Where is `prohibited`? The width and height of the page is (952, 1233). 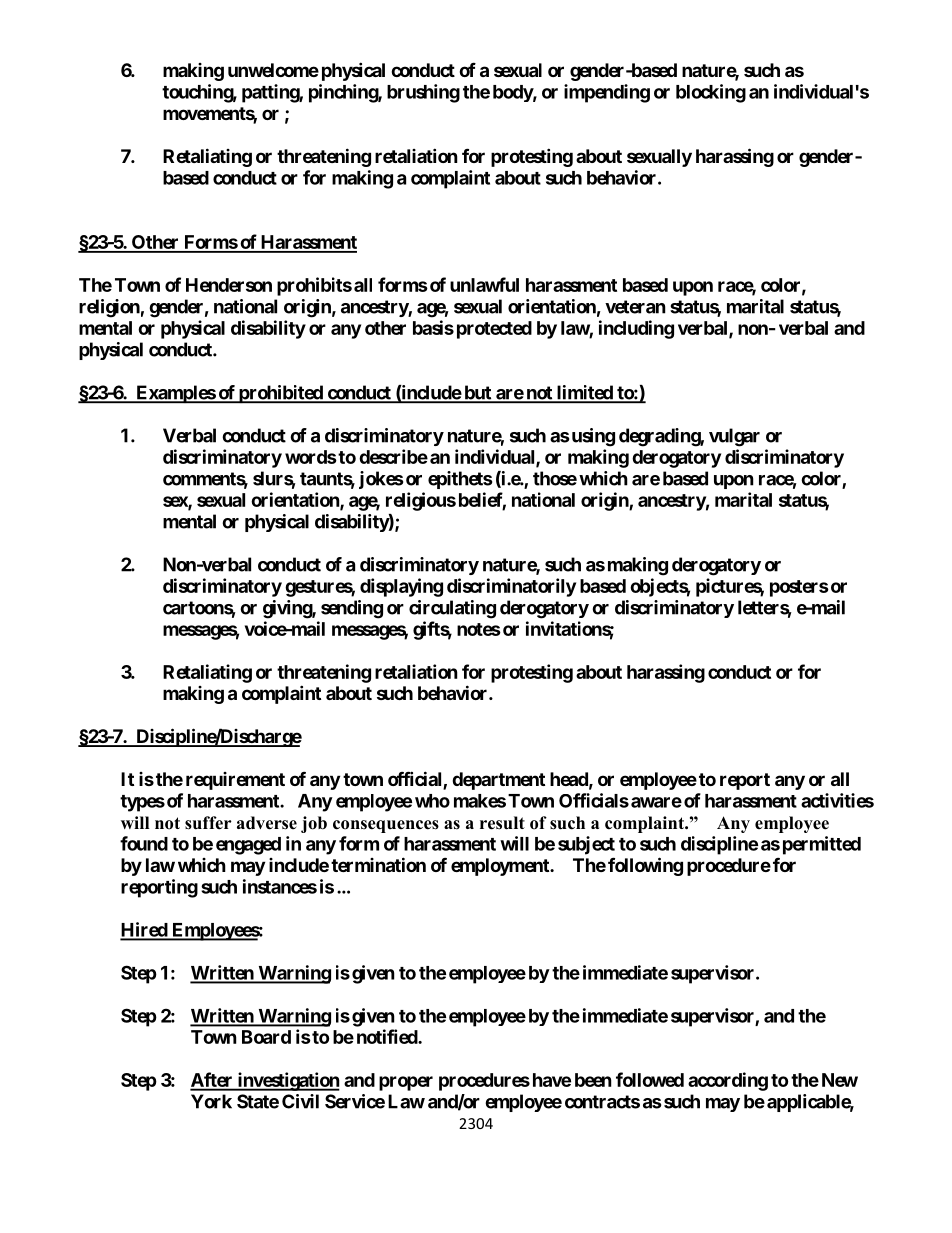 prohibited is located at coordinates (280, 394).
